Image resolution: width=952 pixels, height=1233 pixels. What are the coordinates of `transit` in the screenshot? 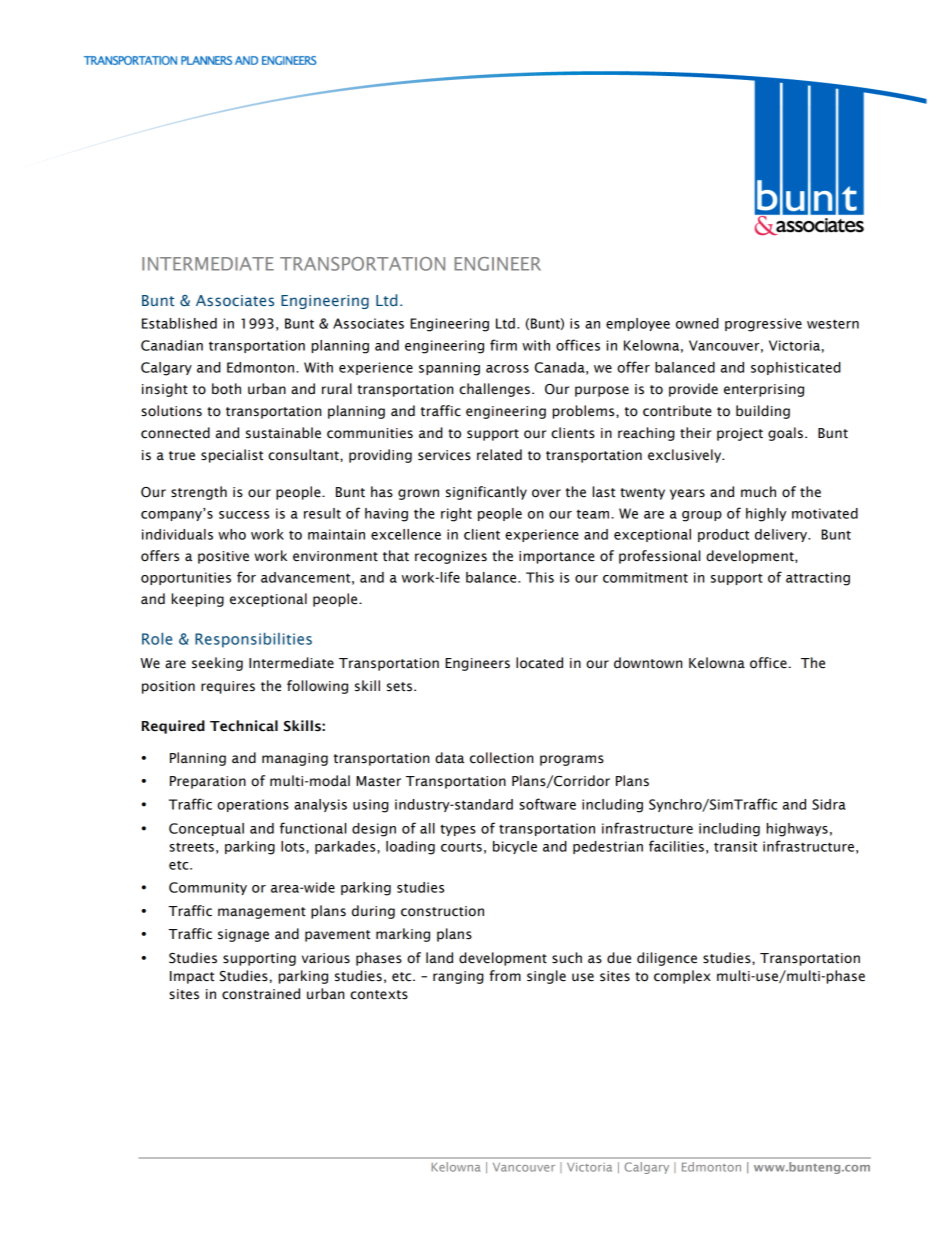 It's located at (735, 846).
